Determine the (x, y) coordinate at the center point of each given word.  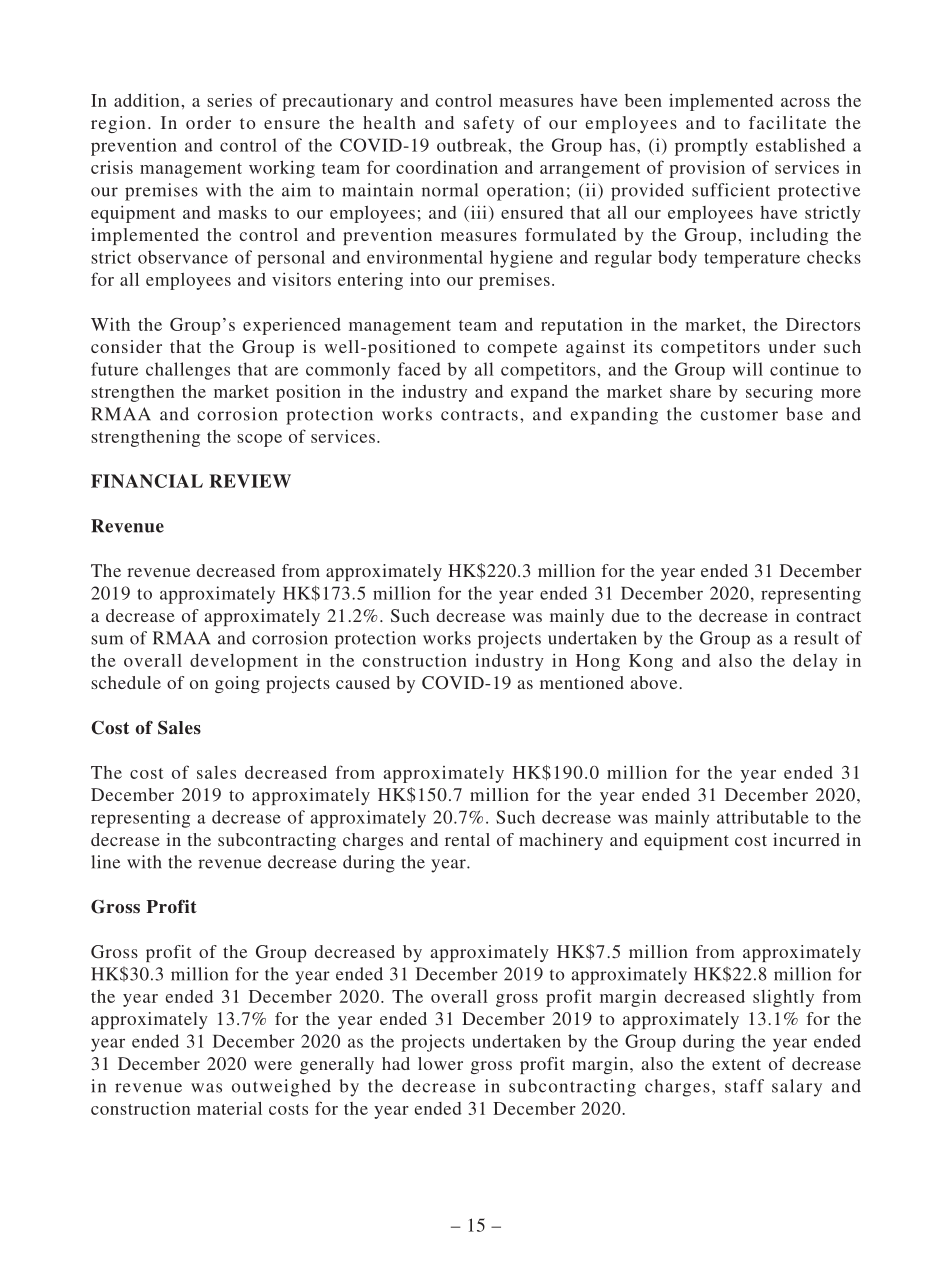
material (229, 1108)
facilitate (787, 122)
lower (440, 1063)
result (816, 638)
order (208, 122)
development (244, 662)
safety (489, 124)
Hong (598, 662)
